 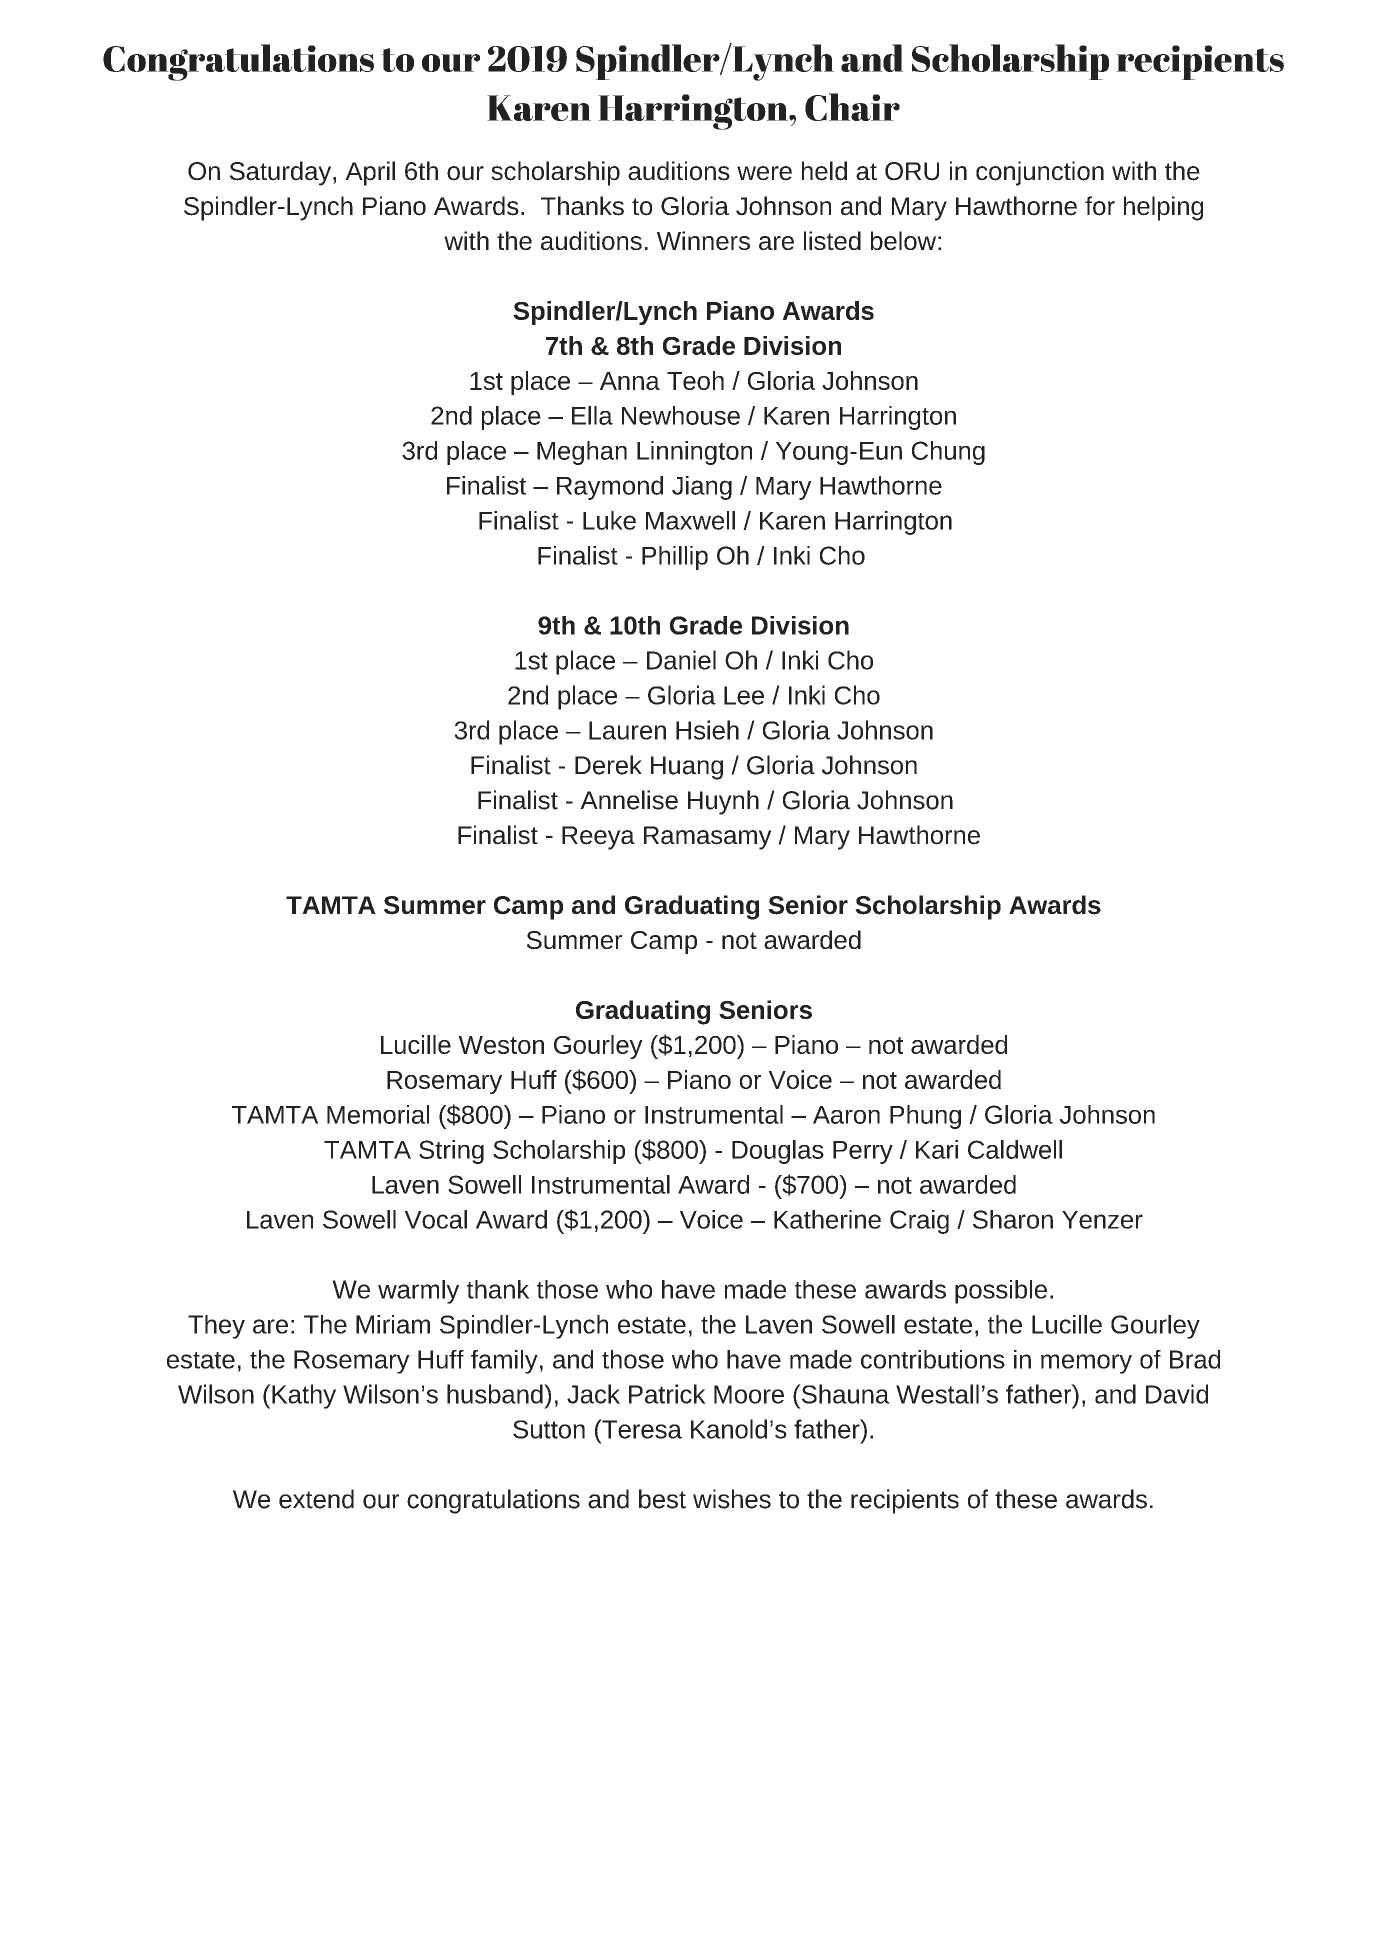 What do you see at coordinates (370, 173) in the image?
I see `April` at bounding box center [370, 173].
